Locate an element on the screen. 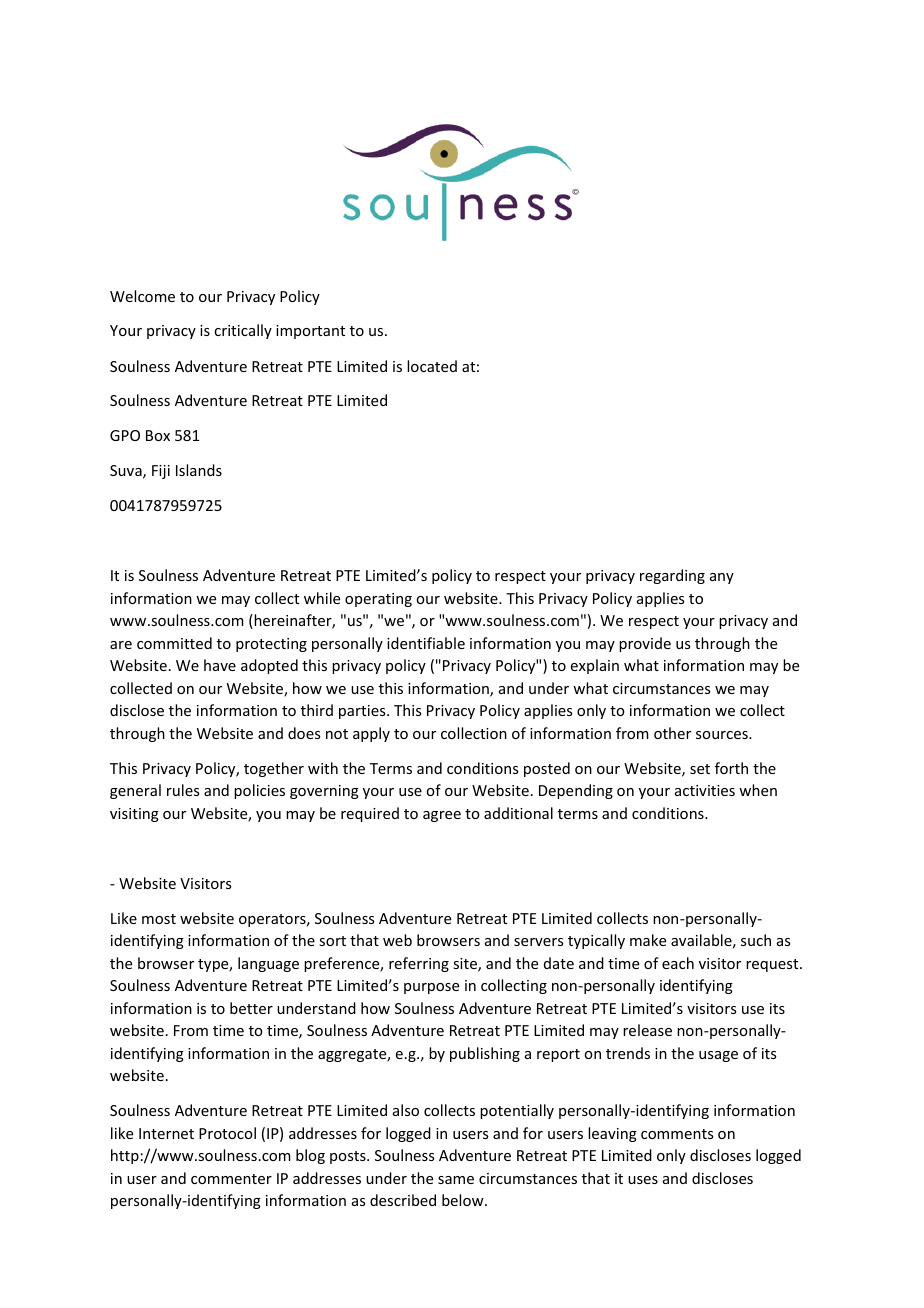  located is located at coordinates (432, 366).
